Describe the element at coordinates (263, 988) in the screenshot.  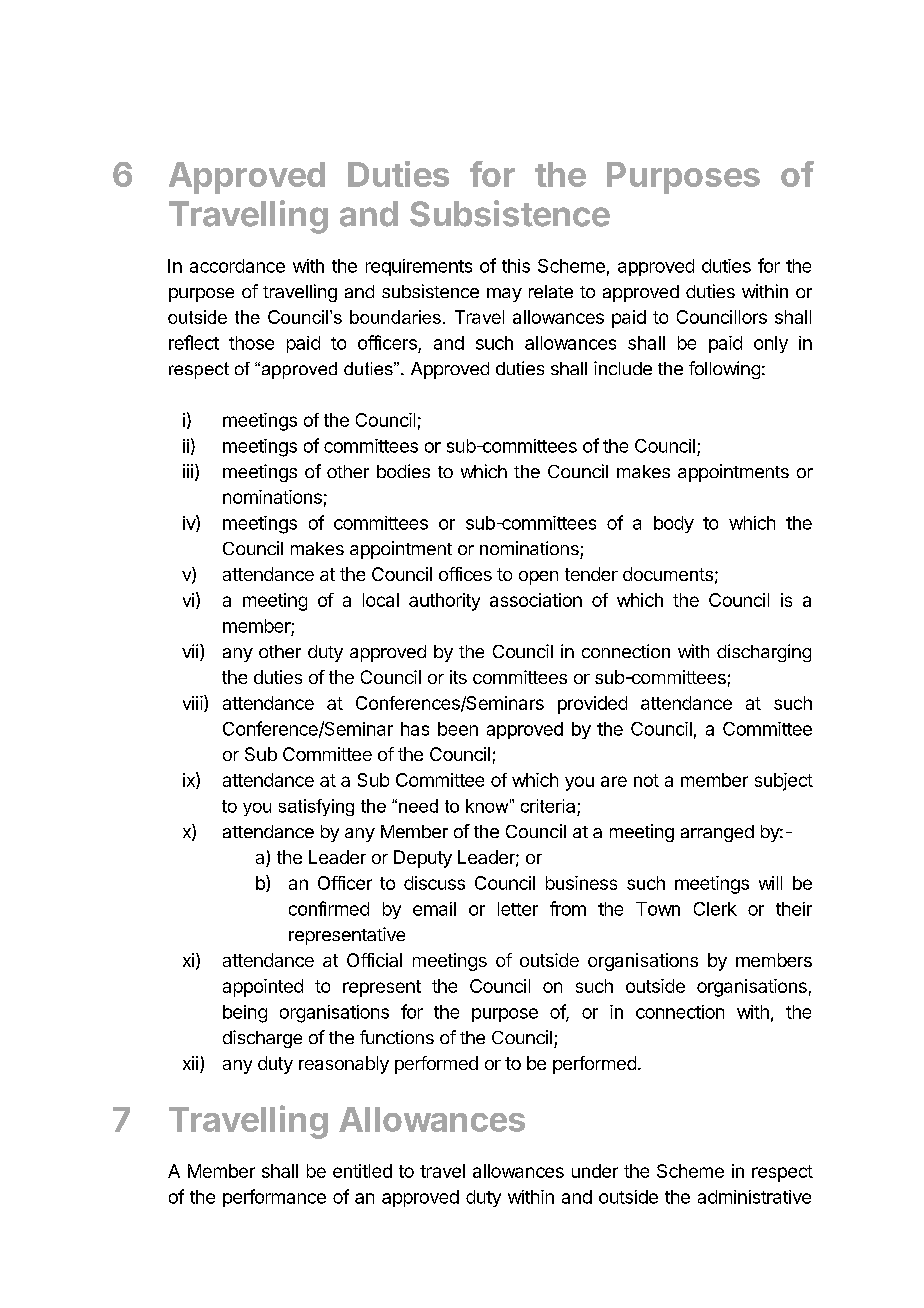
I see `appointed` at that location.
